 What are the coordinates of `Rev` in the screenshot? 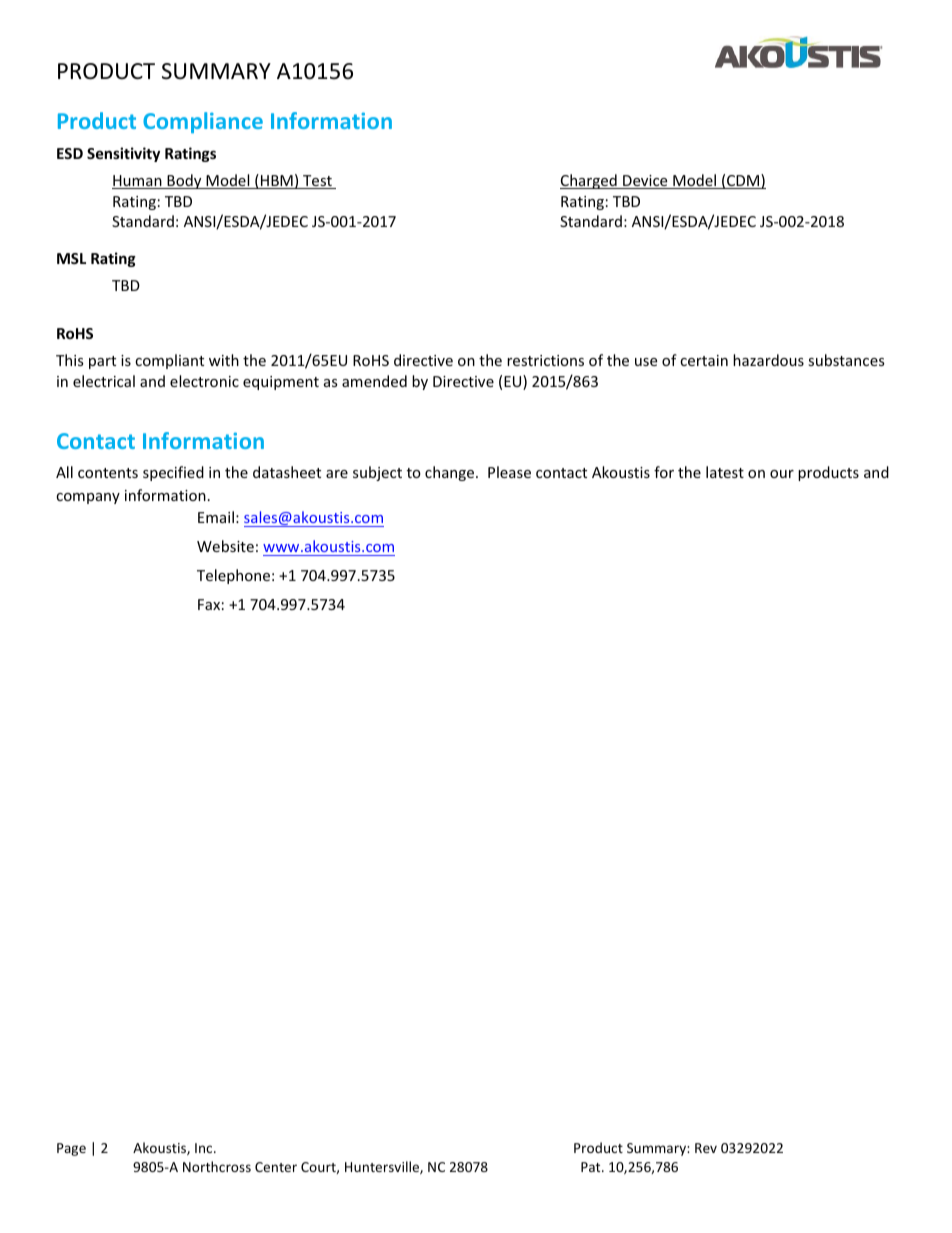 It's located at (706, 1148).
